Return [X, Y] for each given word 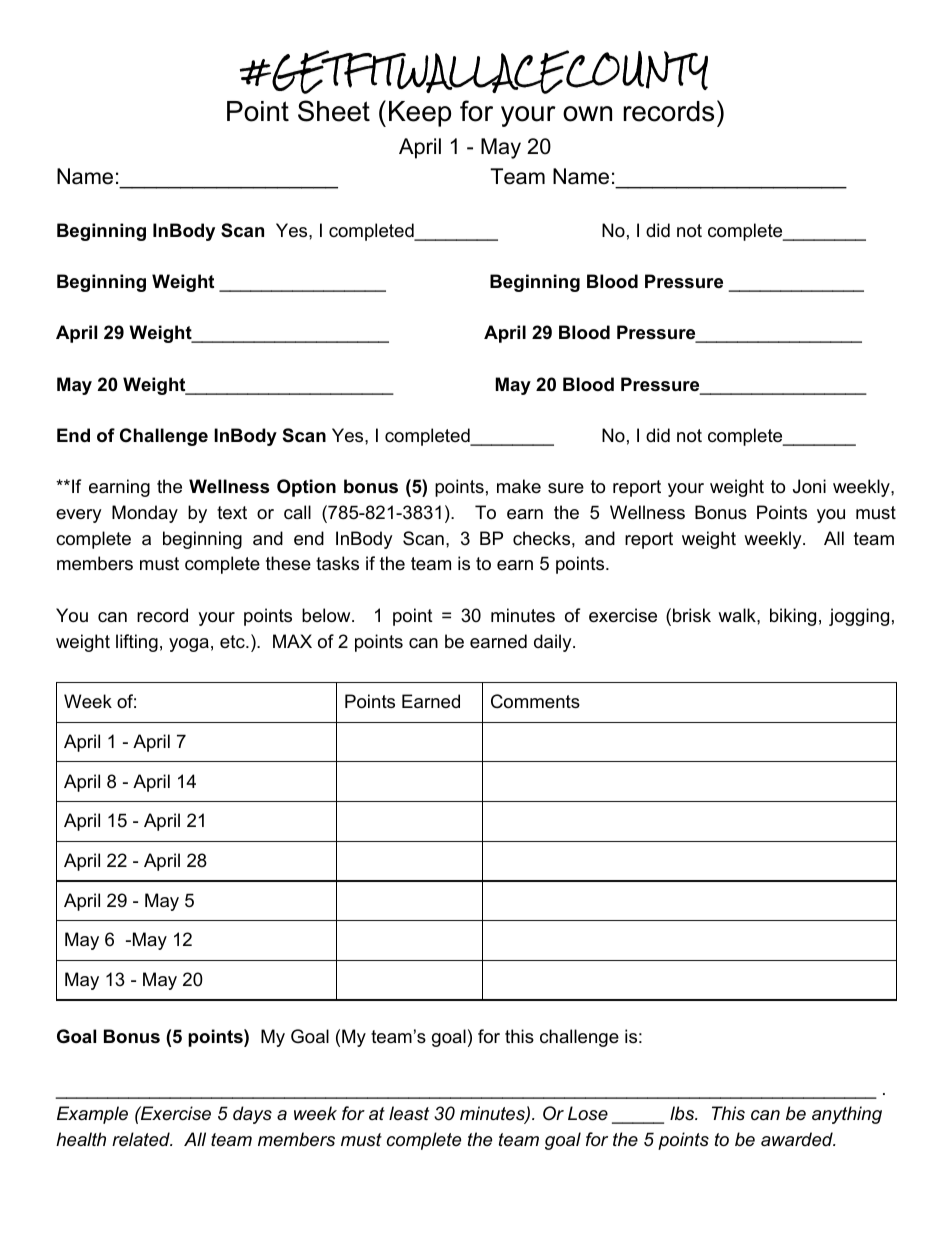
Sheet [334, 111]
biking [793, 617]
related [142, 1139]
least [409, 1113]
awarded [798, 1139]
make [519, 486]
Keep [420, 114]
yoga [189, 645]
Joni [809, 486]
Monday [145, 514]
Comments [535, 701]
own [587, 114]
